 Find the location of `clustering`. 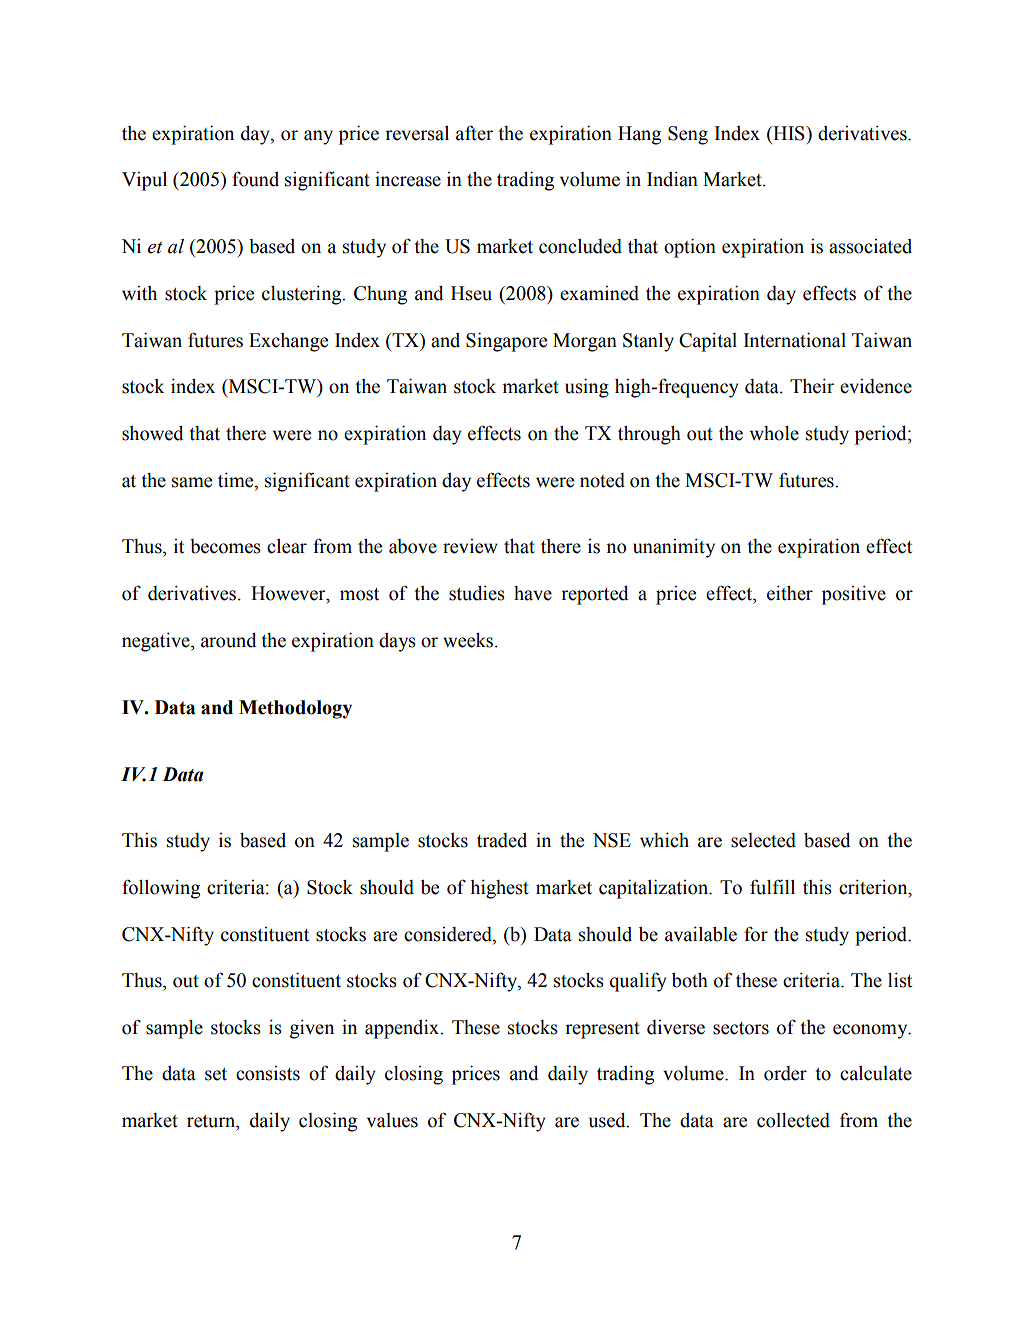

clustering is located at coordinates (303, 295).
